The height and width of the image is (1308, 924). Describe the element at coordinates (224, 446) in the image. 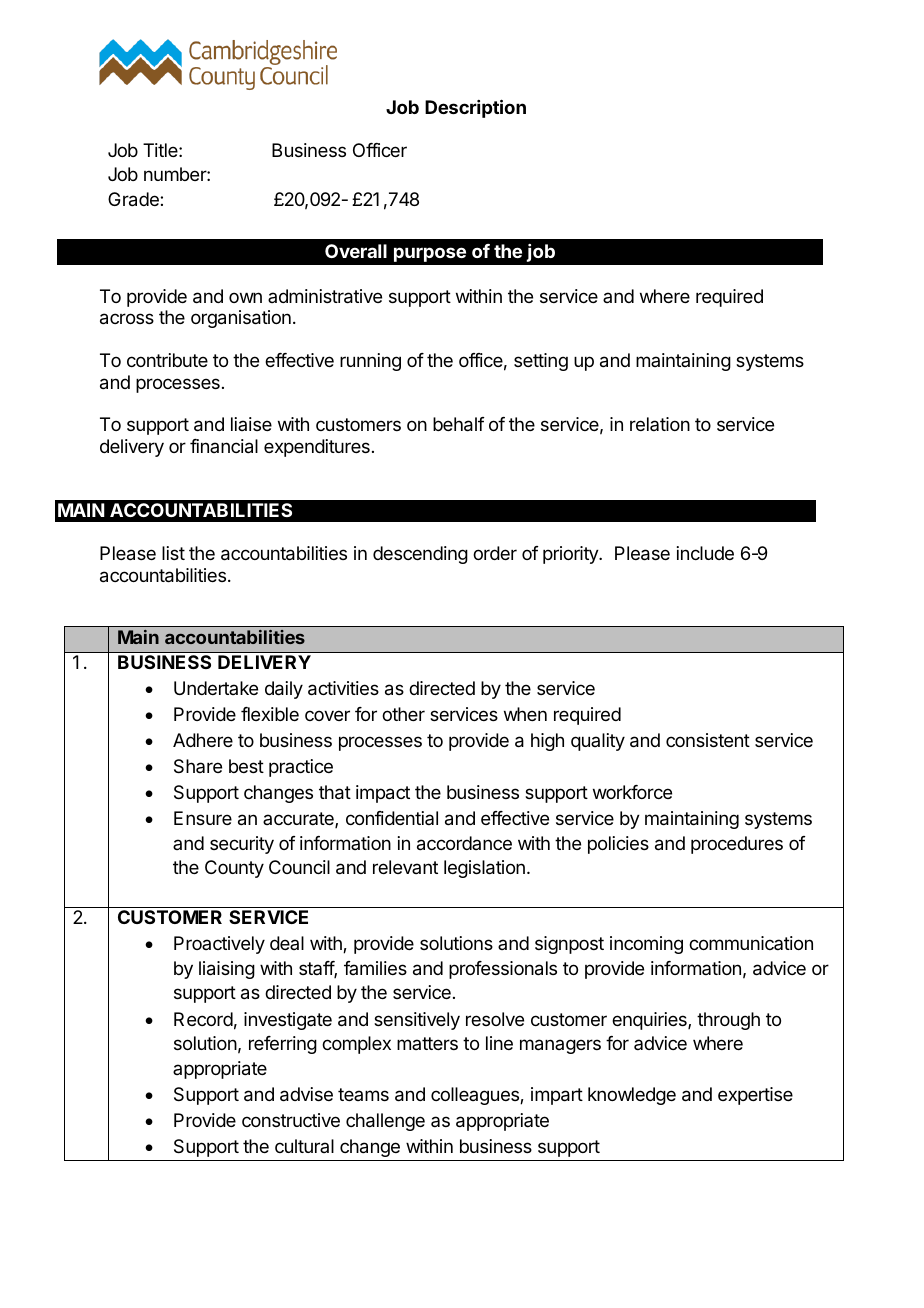

I see `financial` at that location.
